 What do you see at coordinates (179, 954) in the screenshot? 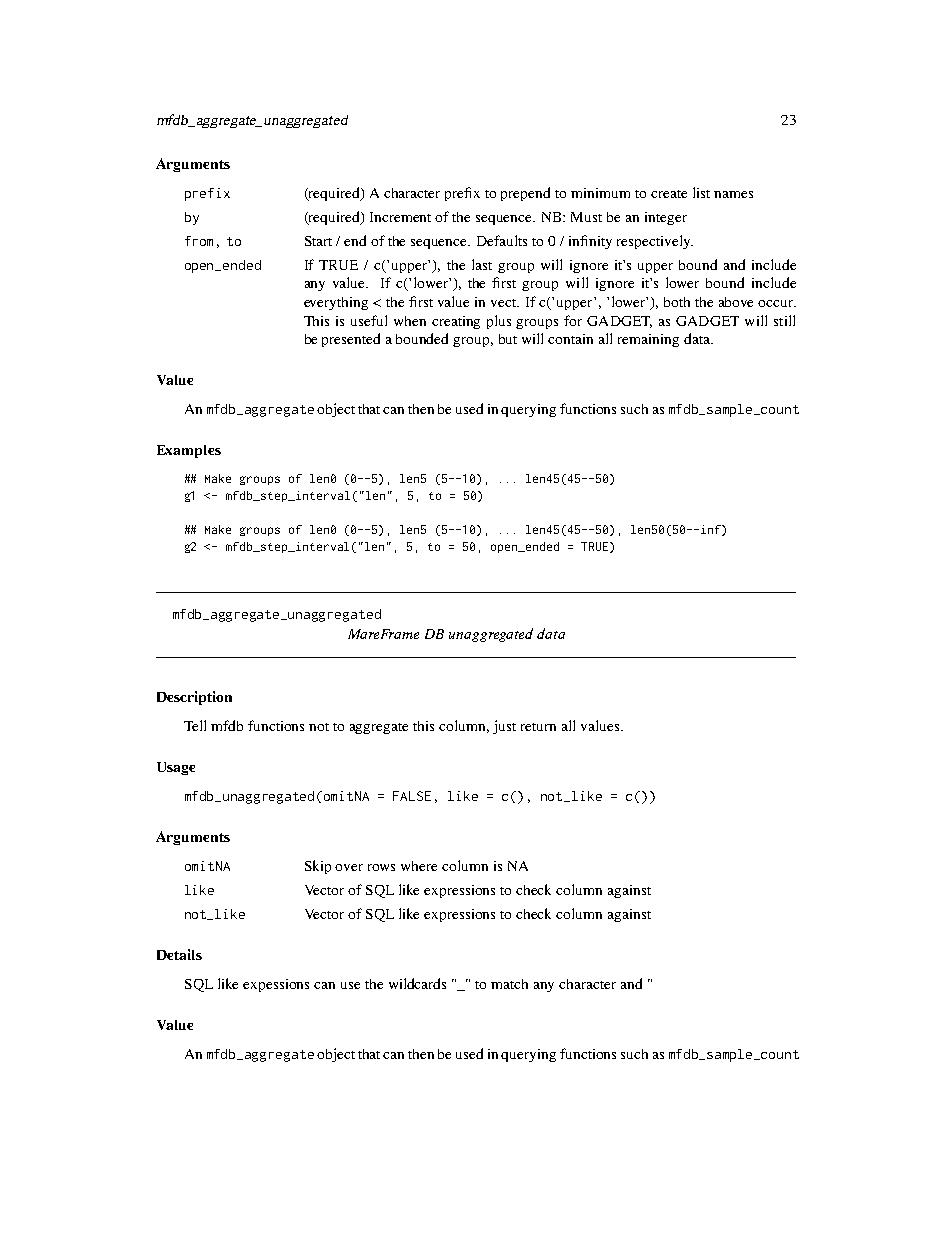
I see `Details` at bounding box center [179, 954].
